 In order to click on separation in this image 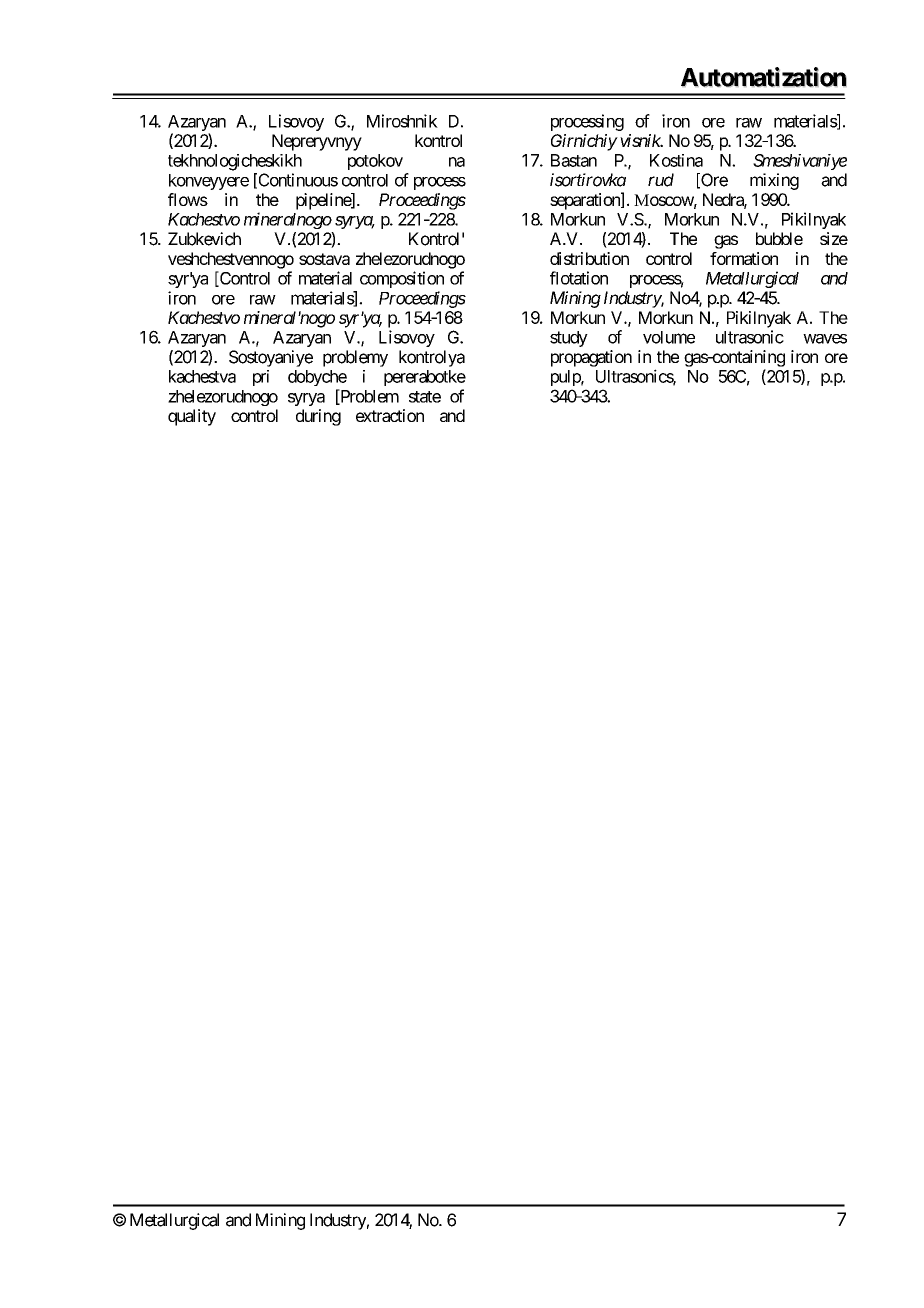, I will do `click(586, 201)`.
